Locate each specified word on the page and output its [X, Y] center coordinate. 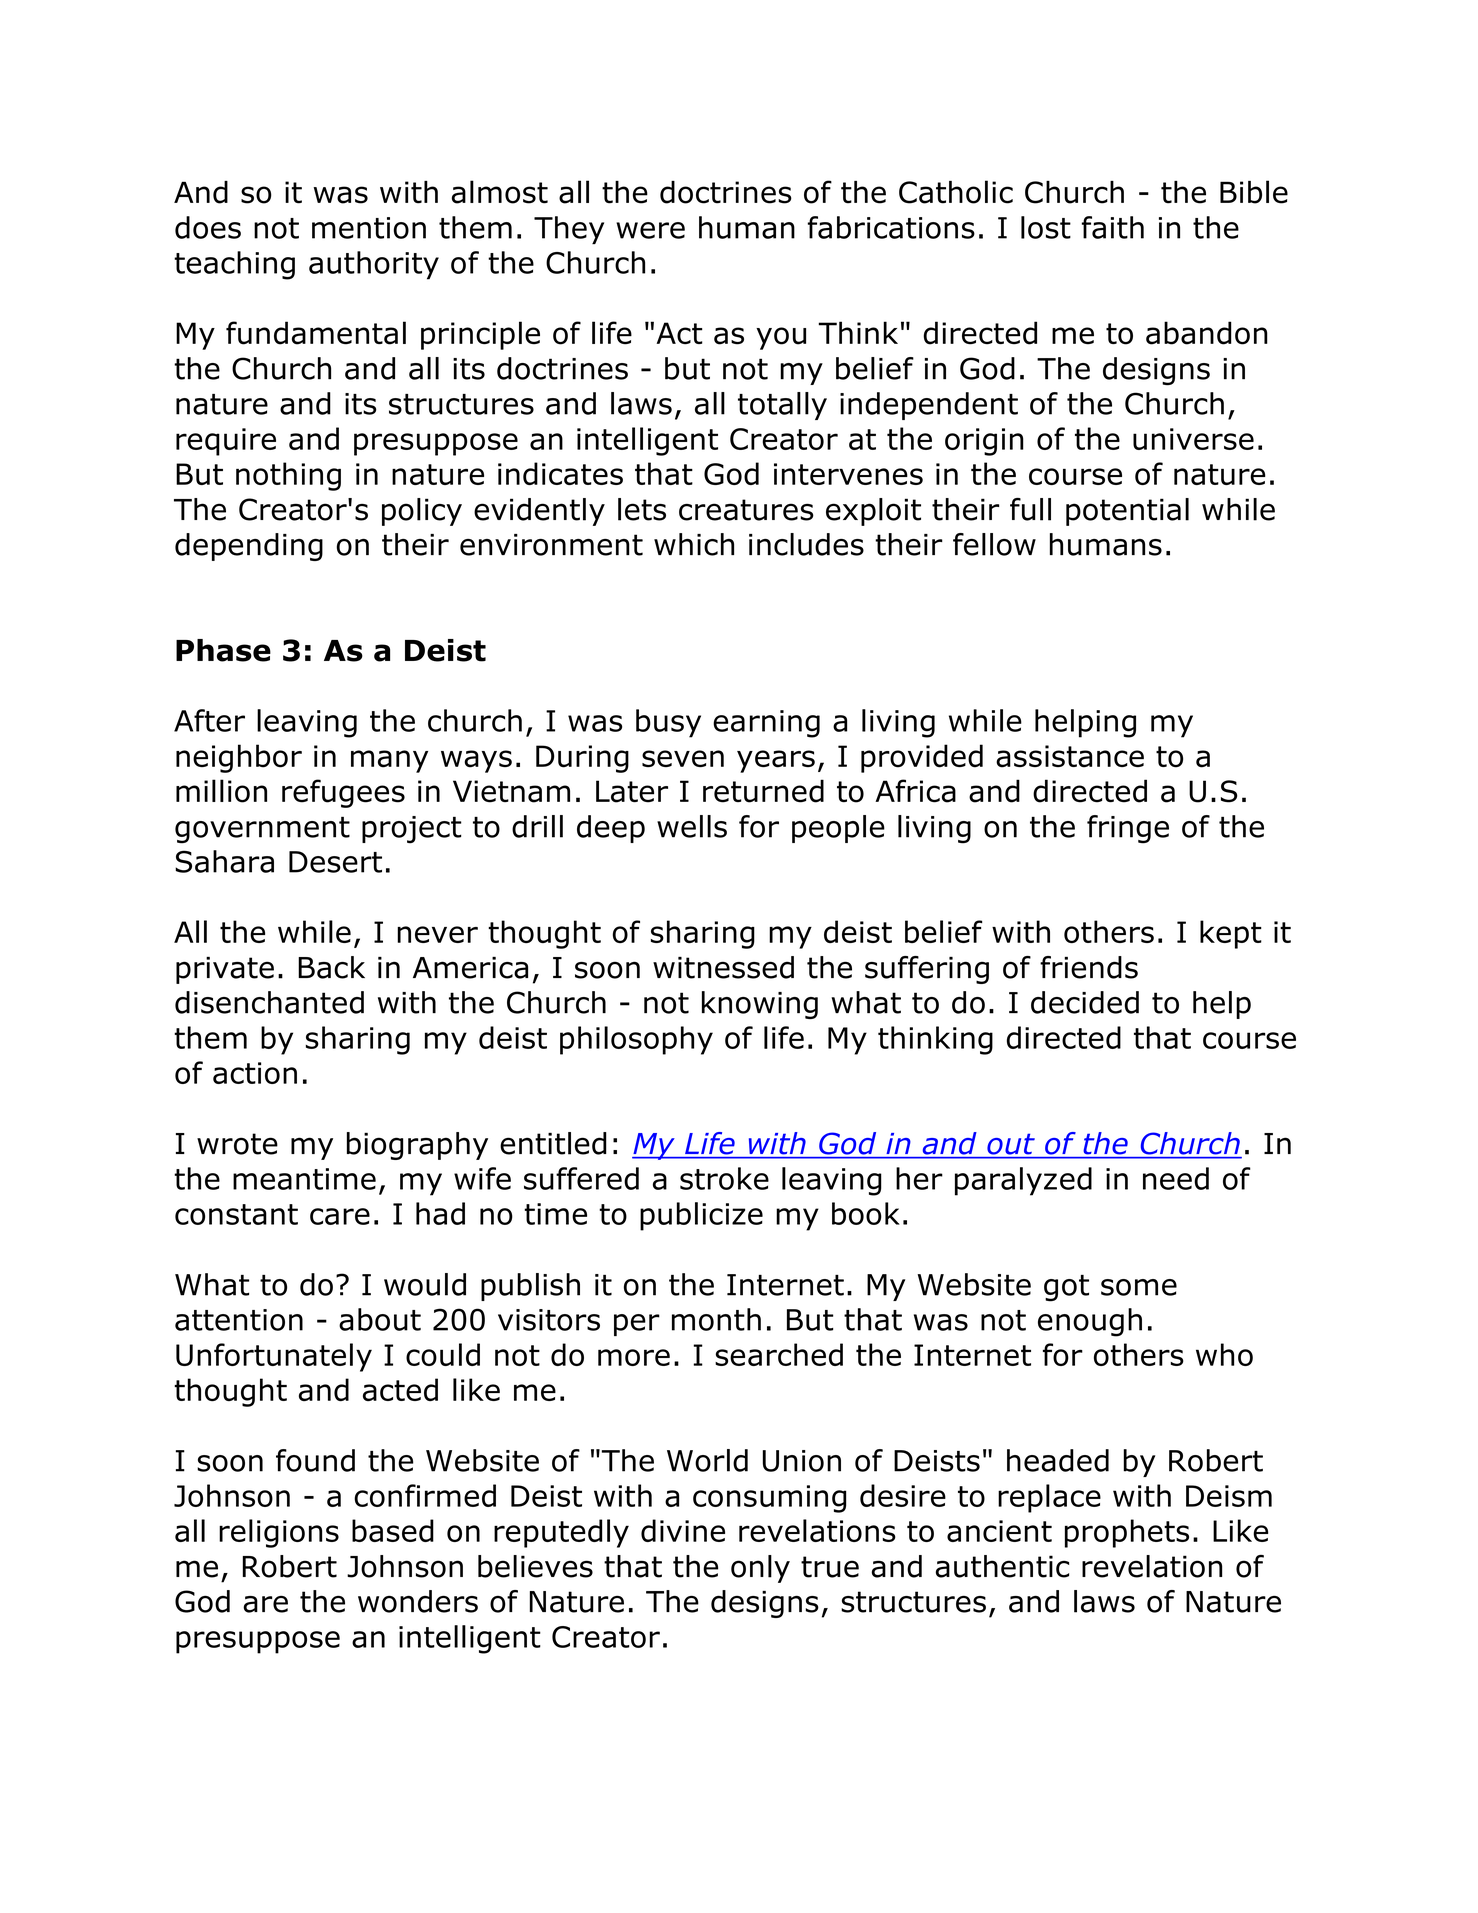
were [650, 230]
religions [279, 1533]
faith [1113, 227]
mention [369, 228]
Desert [335, 862]
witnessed [723, 967]
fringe [1128, 829]
